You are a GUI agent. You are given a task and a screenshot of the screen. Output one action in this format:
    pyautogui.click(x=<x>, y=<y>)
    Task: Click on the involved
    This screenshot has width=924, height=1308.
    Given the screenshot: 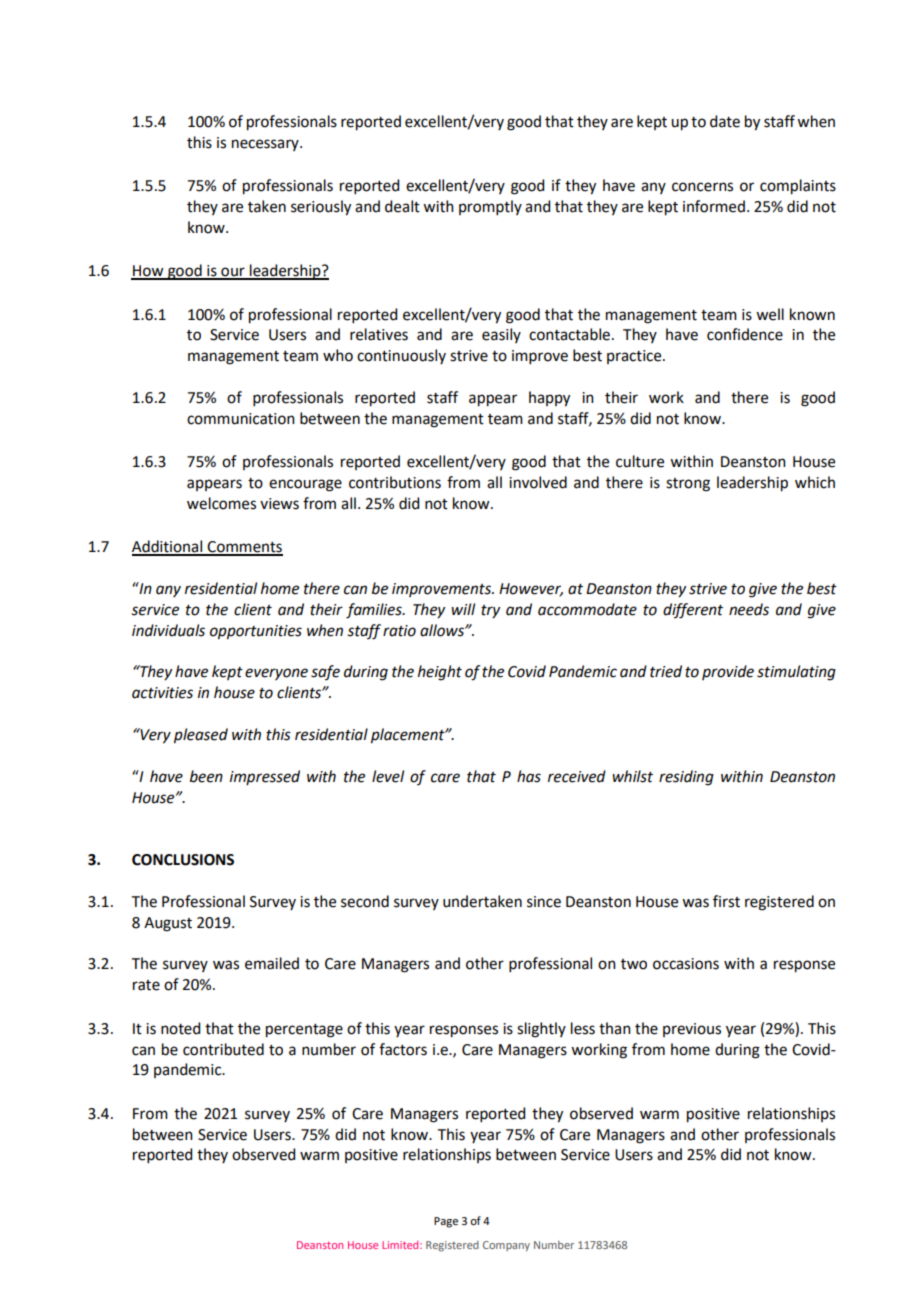 What is the action you would take?
    pyautogui.click(x=538, y=482)
